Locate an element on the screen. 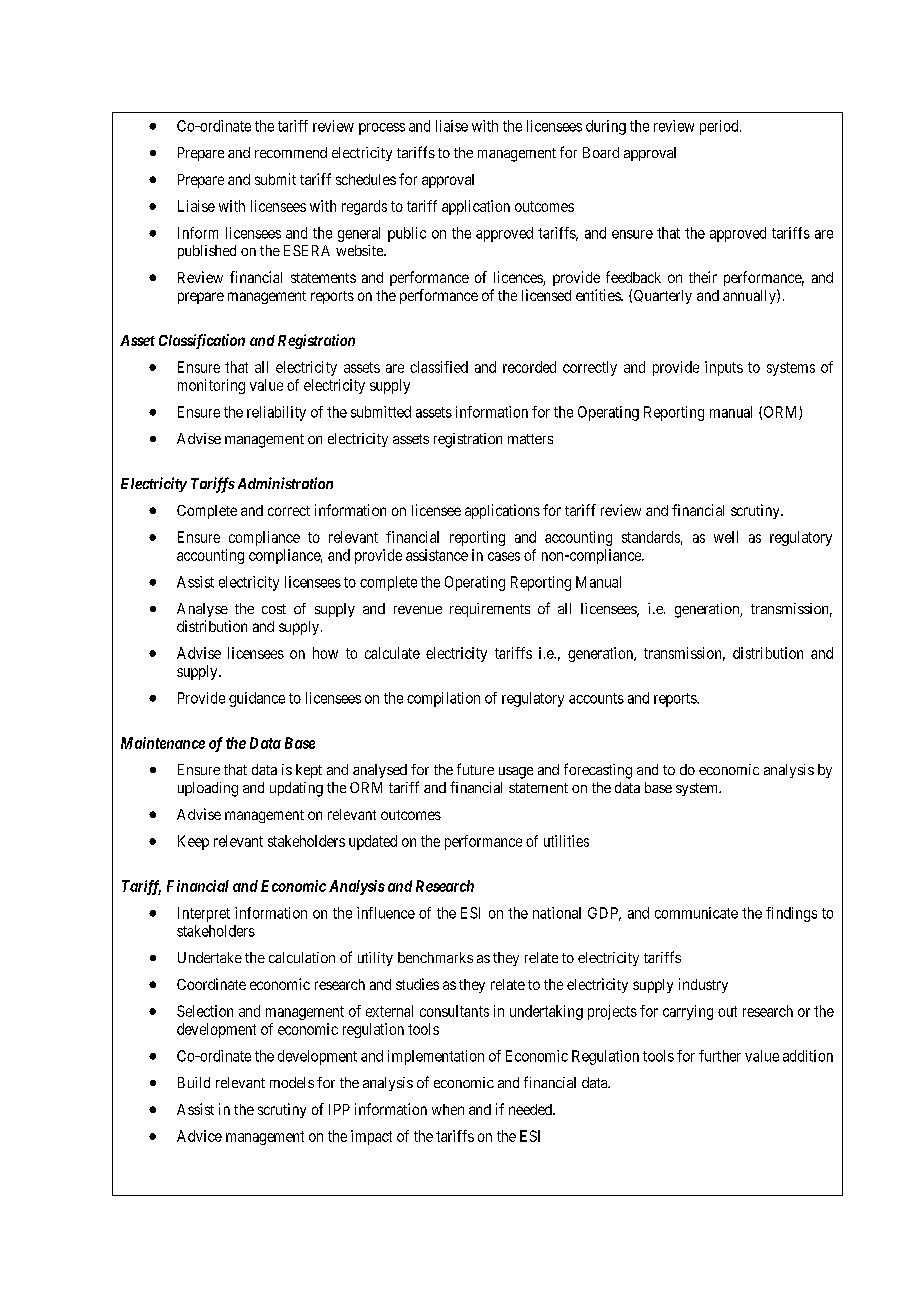 The image size is (924, 1308). Board is located at coordinates (601, 152).
